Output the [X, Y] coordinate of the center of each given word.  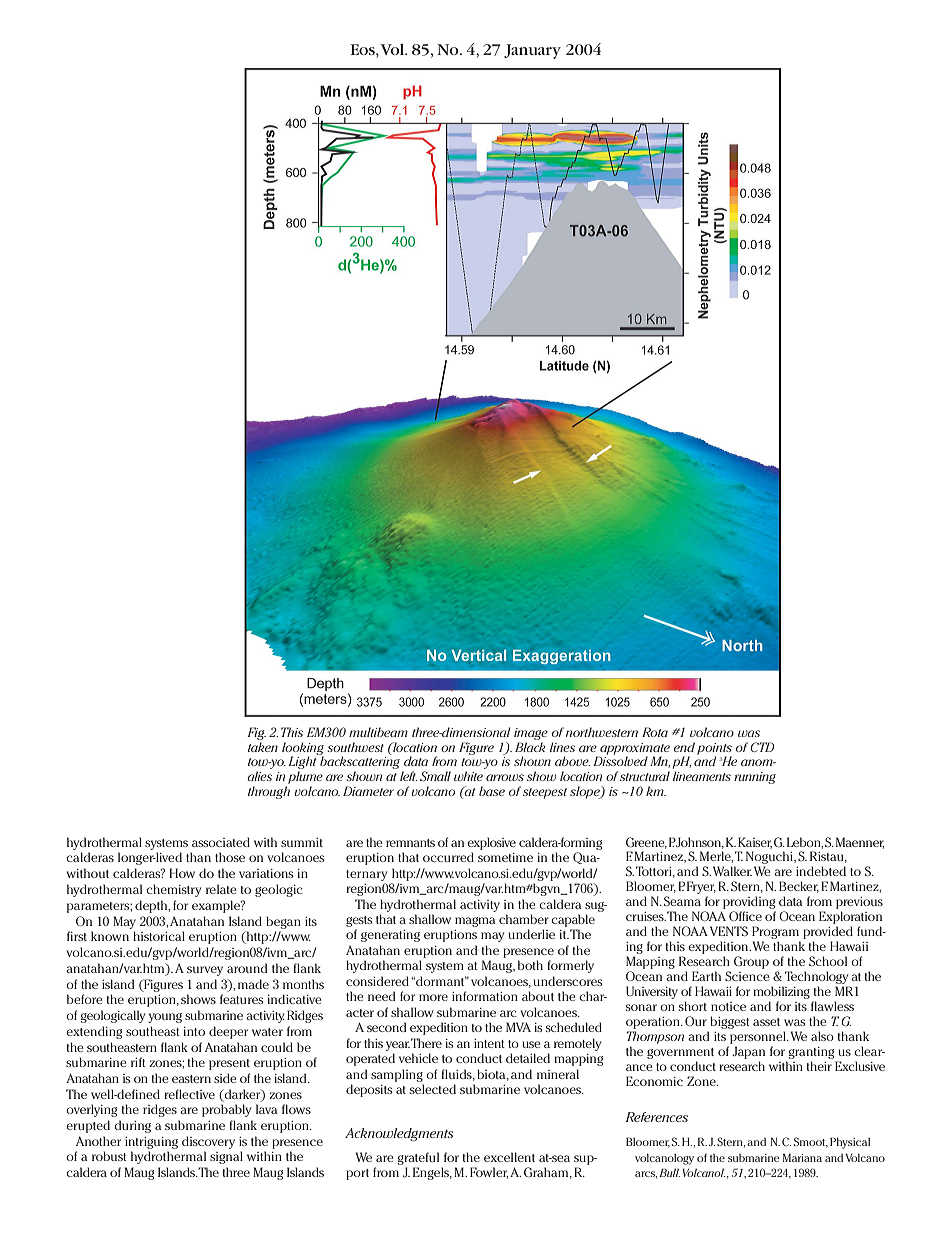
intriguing [151, 1143]
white [468, 776]
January [532, 51]
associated [221, 842]
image [531, 734]
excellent [509, 1157]
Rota [655, 732]
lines [562, 747]
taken [263, 747]
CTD [762, 747]
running [755, 778]
